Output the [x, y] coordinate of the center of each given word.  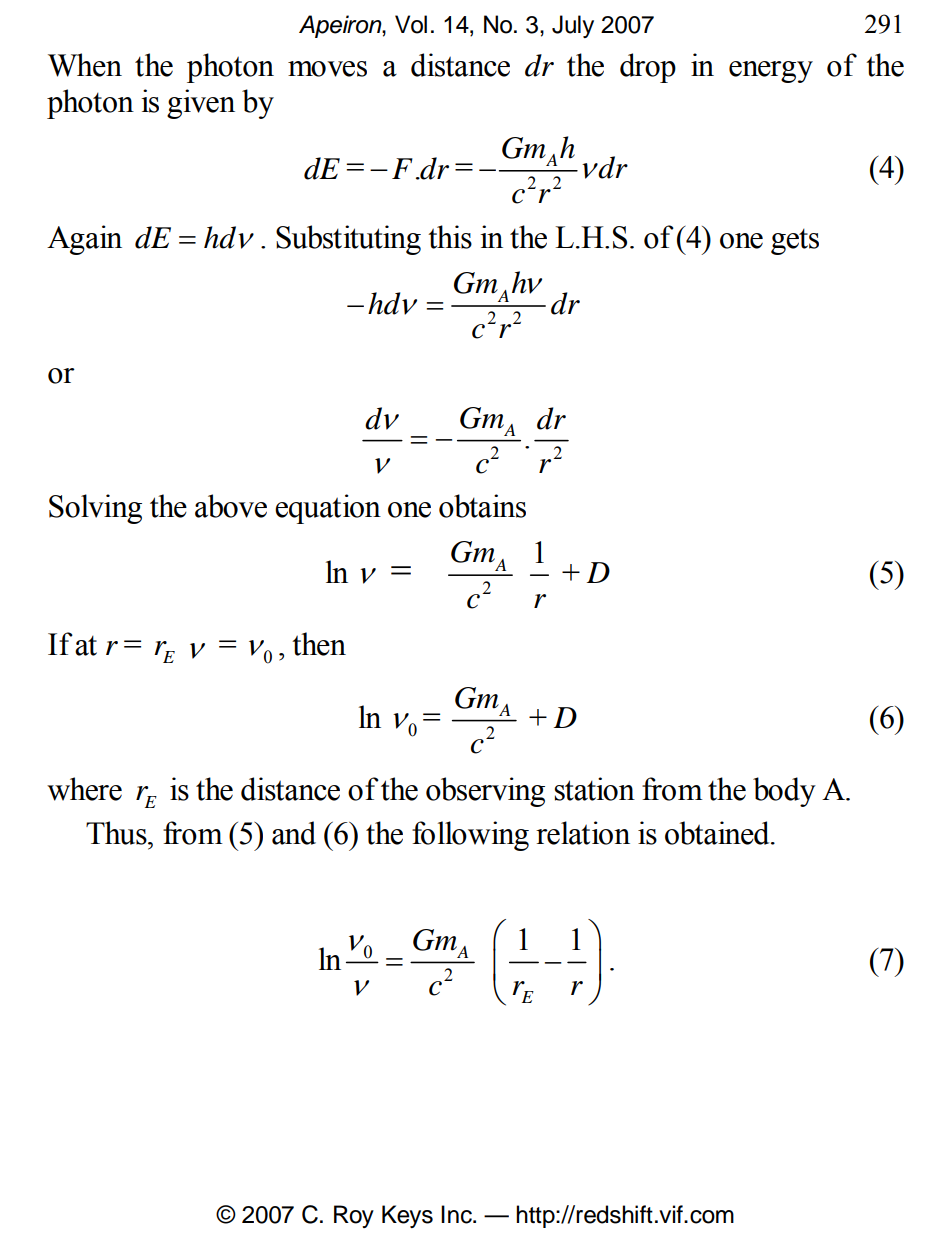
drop [648, 68]
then [319, 644]
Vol [411, 24]
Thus [117, 833]
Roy [354, 1216]
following [470, 836]
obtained [718, 833]
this [450, 237]
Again [84, 240]
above [231, 506]
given [201, 104]
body [784, 792]
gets [795, 242]
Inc [457, 1214]
